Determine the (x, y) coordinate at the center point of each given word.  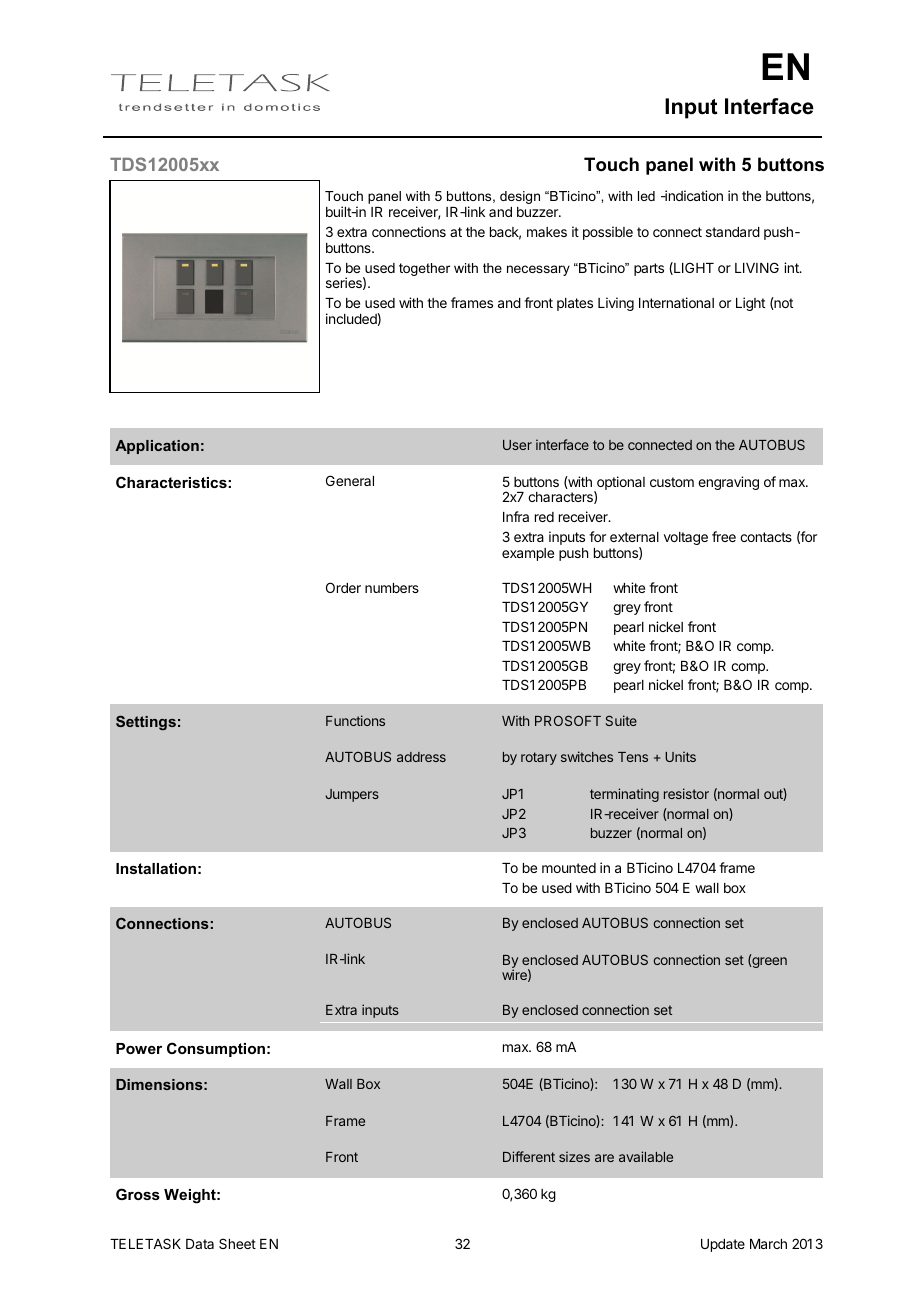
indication (693, 195)
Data (200, 1244)
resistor (686, 793)
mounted (569, 868)
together (424, 269)
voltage (686, 538)
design (520, 197)
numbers (392, 588)
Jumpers (352, 795)
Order (343, 587)
